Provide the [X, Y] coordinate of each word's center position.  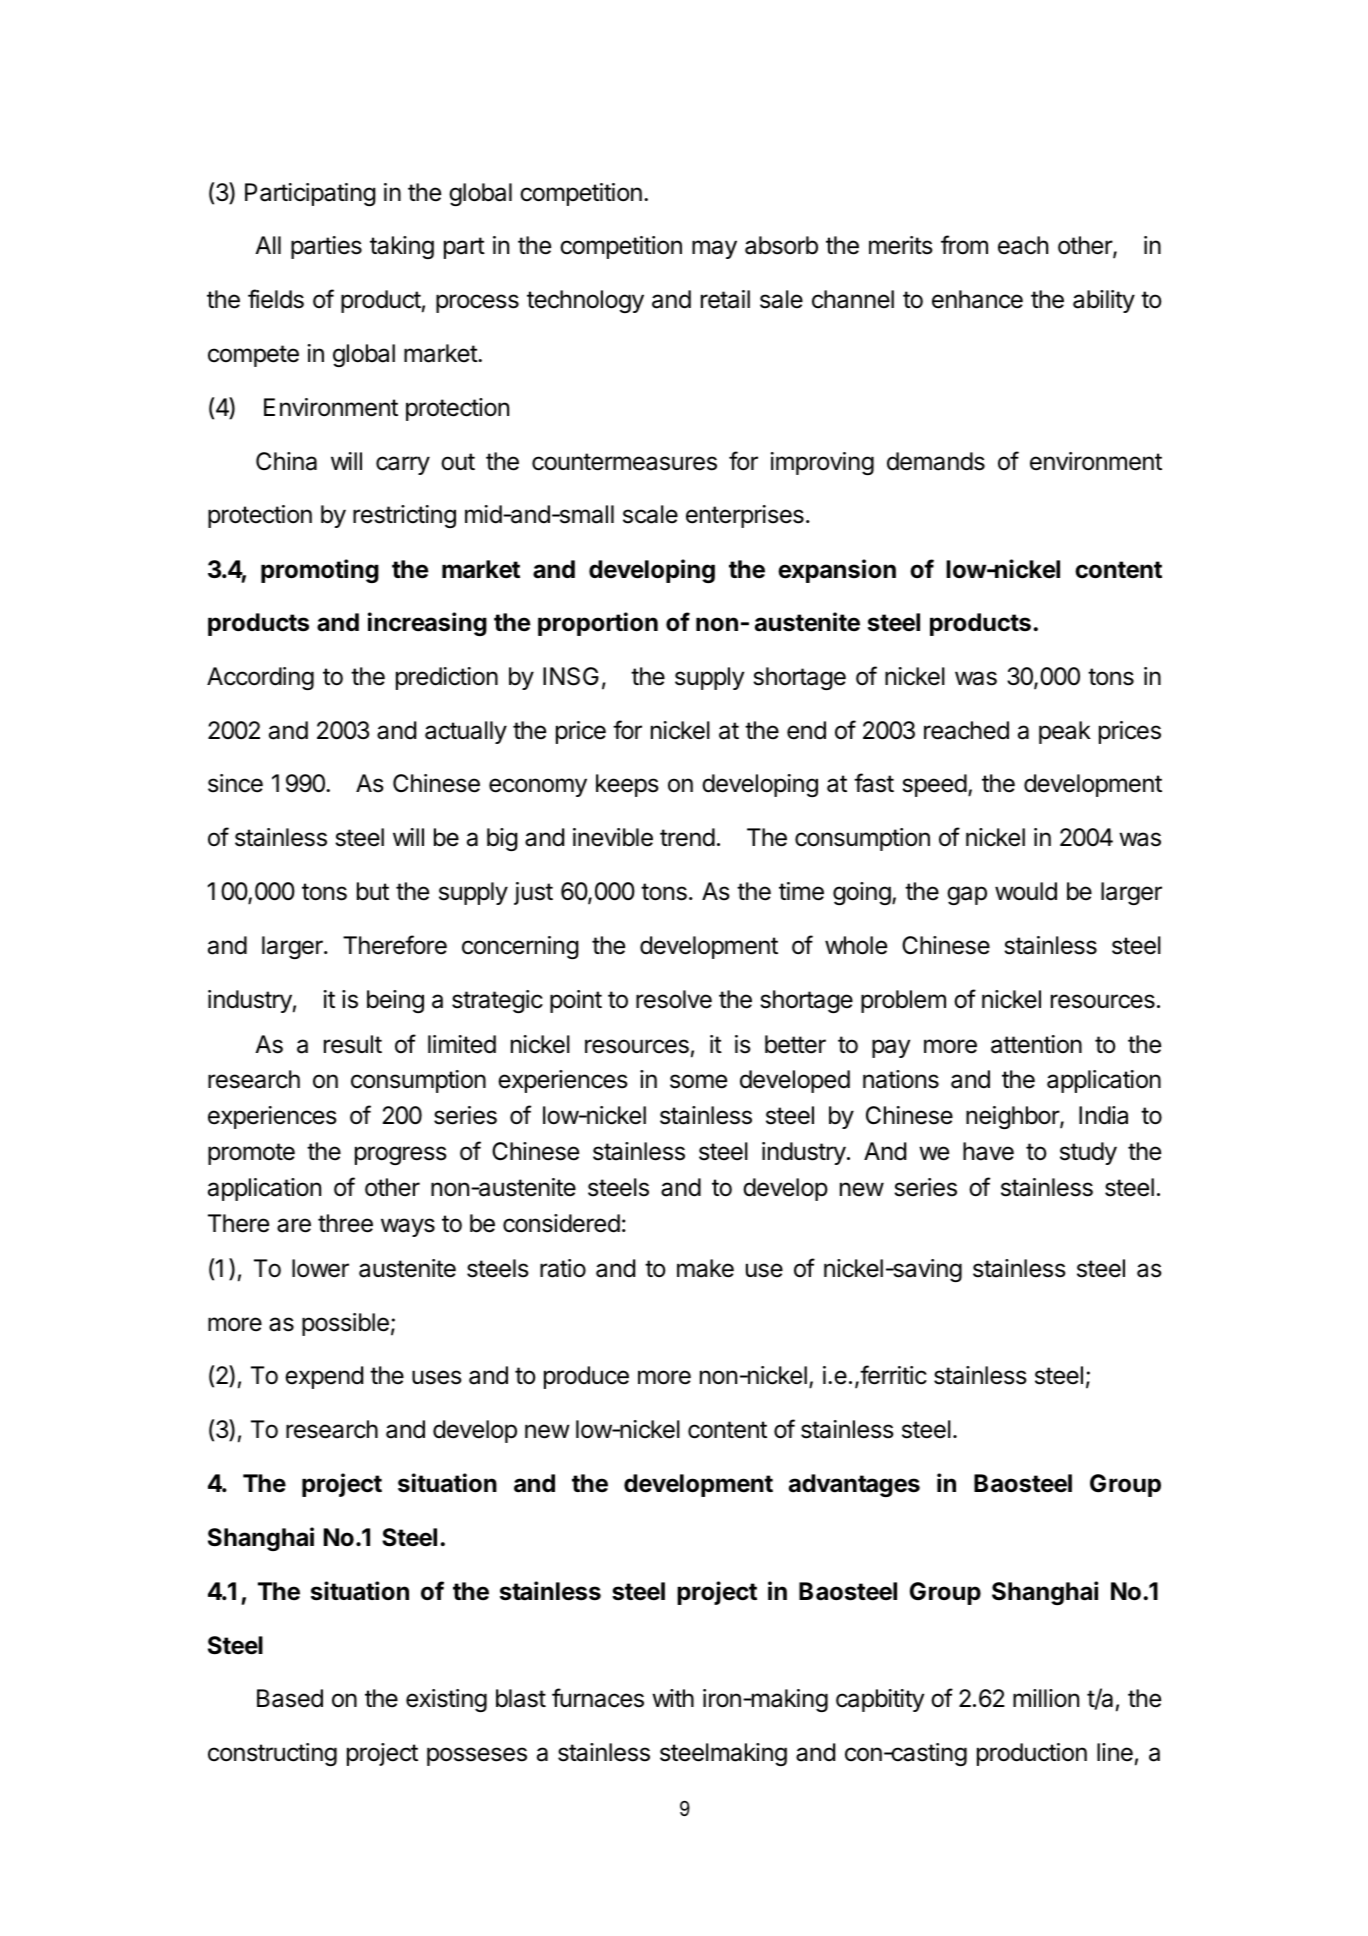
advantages [854, 1485]
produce [586, 1377]
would [1026, 891]
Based [290, 1698]
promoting [320, 571]
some [698, 1081]
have [988, 1151]
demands [936, 461]
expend [324, 1377]
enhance [977, 299]
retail [725, 299]
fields [276, 299]
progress [401, 1155]
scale [650, 514]
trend [687, 837]
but [373, 891]
